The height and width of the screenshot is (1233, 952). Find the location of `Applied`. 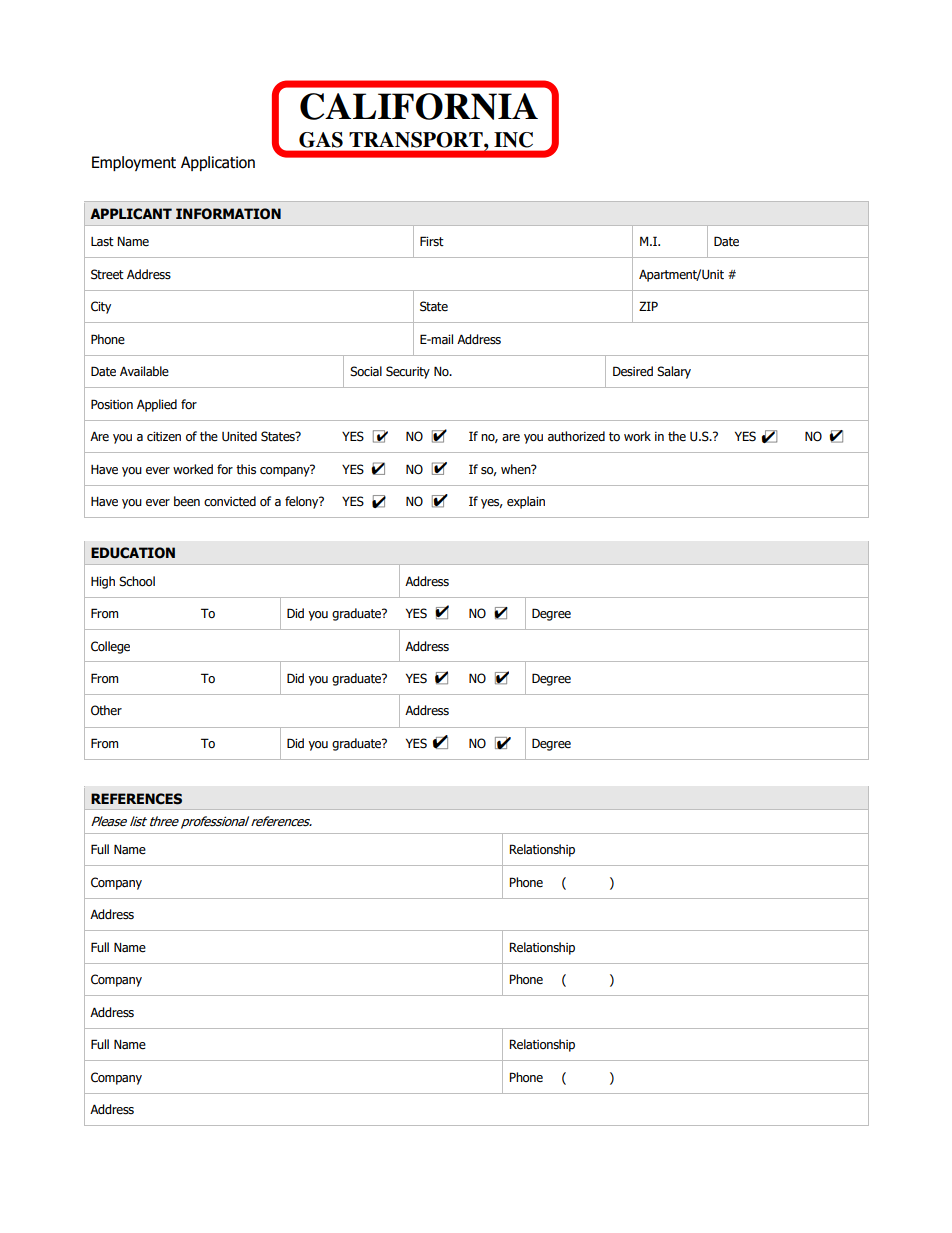

Applied is located at coordinates (157, 405).
